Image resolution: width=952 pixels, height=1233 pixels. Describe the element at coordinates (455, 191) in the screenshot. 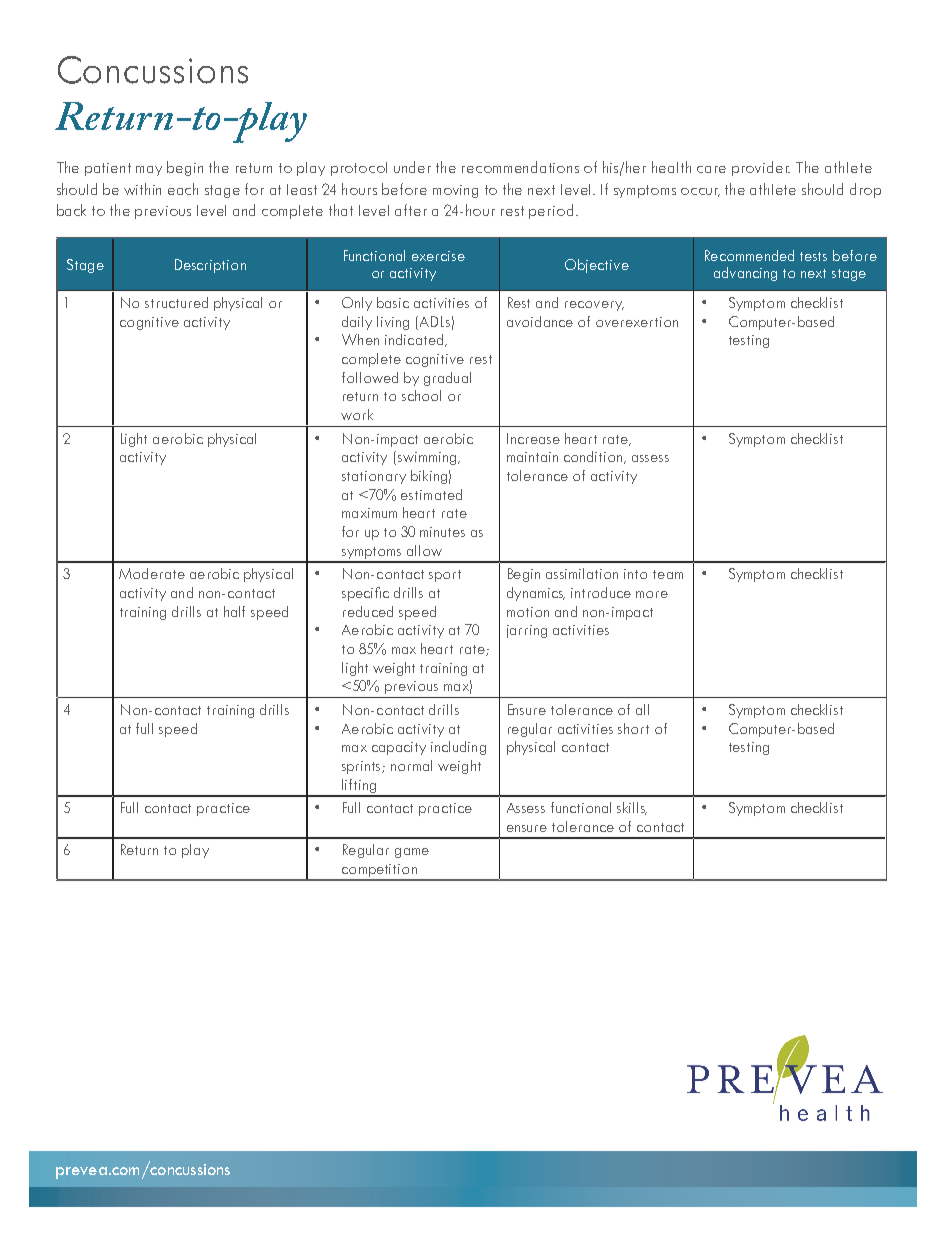

I see `moving` at that location.
